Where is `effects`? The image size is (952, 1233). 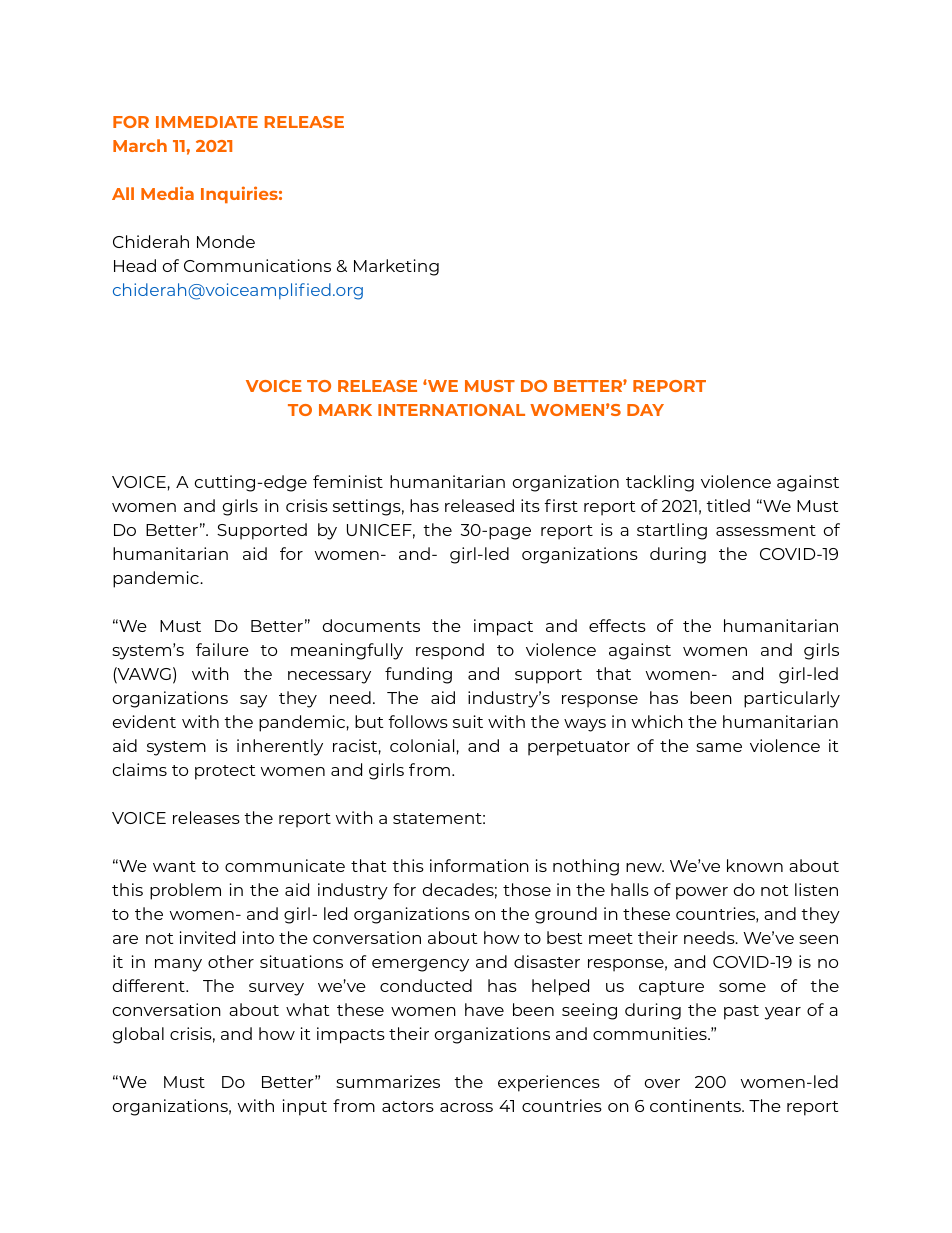 effects is located at coordinates (617, 625).
